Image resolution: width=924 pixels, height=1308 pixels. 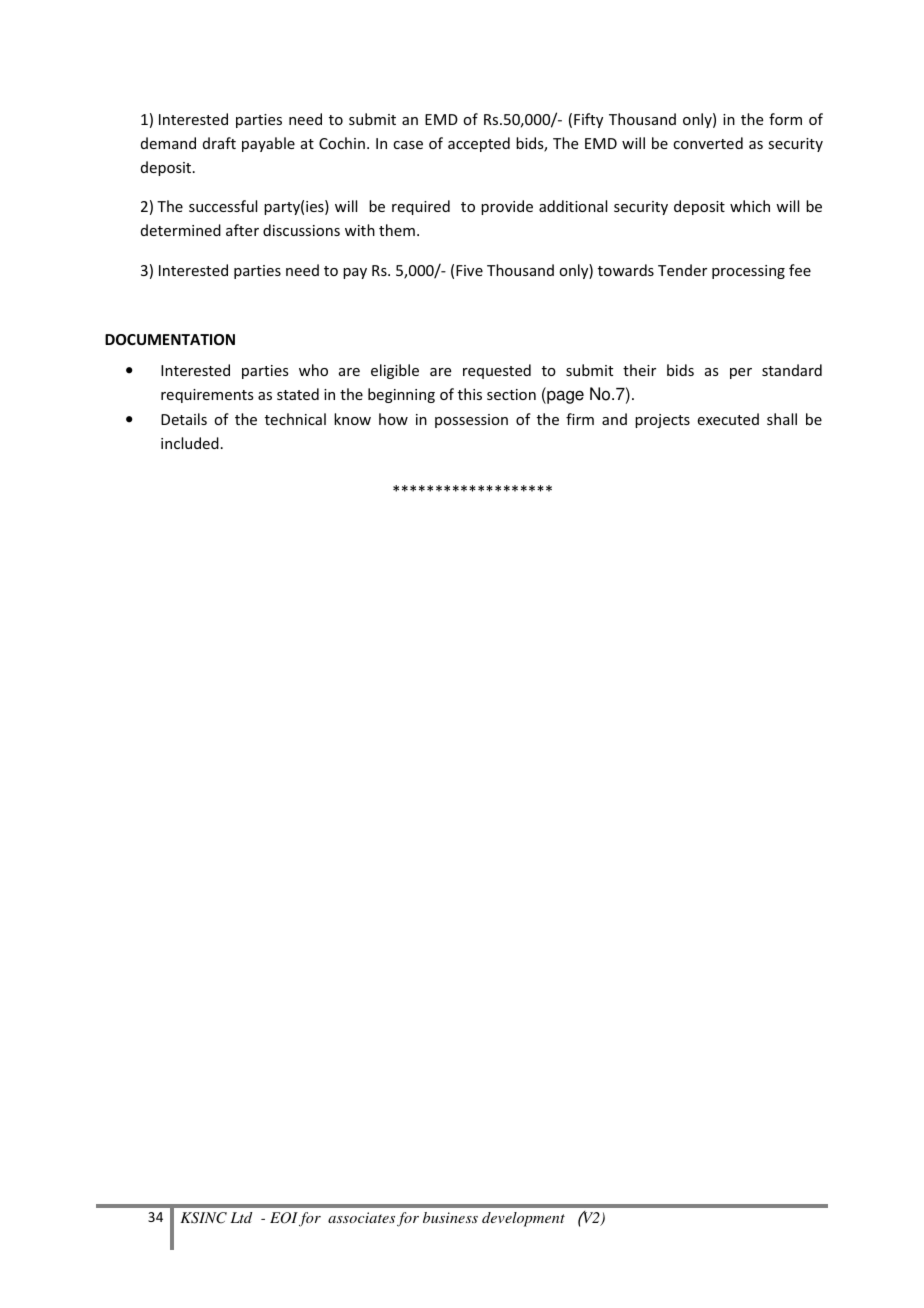 What do you see at coordinates (450, 1217) in the screenshot?
I see `business` at bounding box center [450, 1217].
